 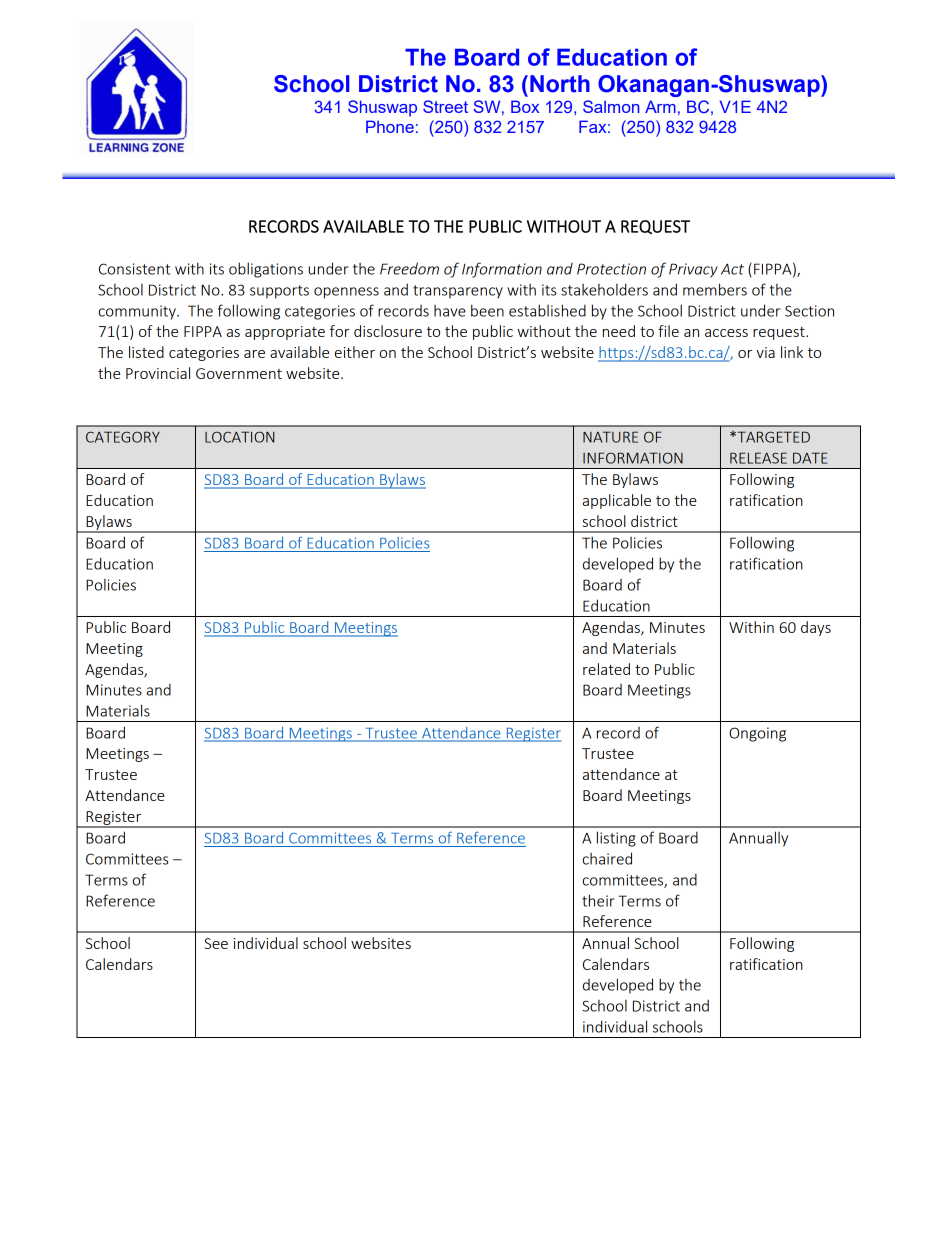 What do you see at coordinates (598, 900) in the document?
I see `their` at bounding box center [598, 900].
